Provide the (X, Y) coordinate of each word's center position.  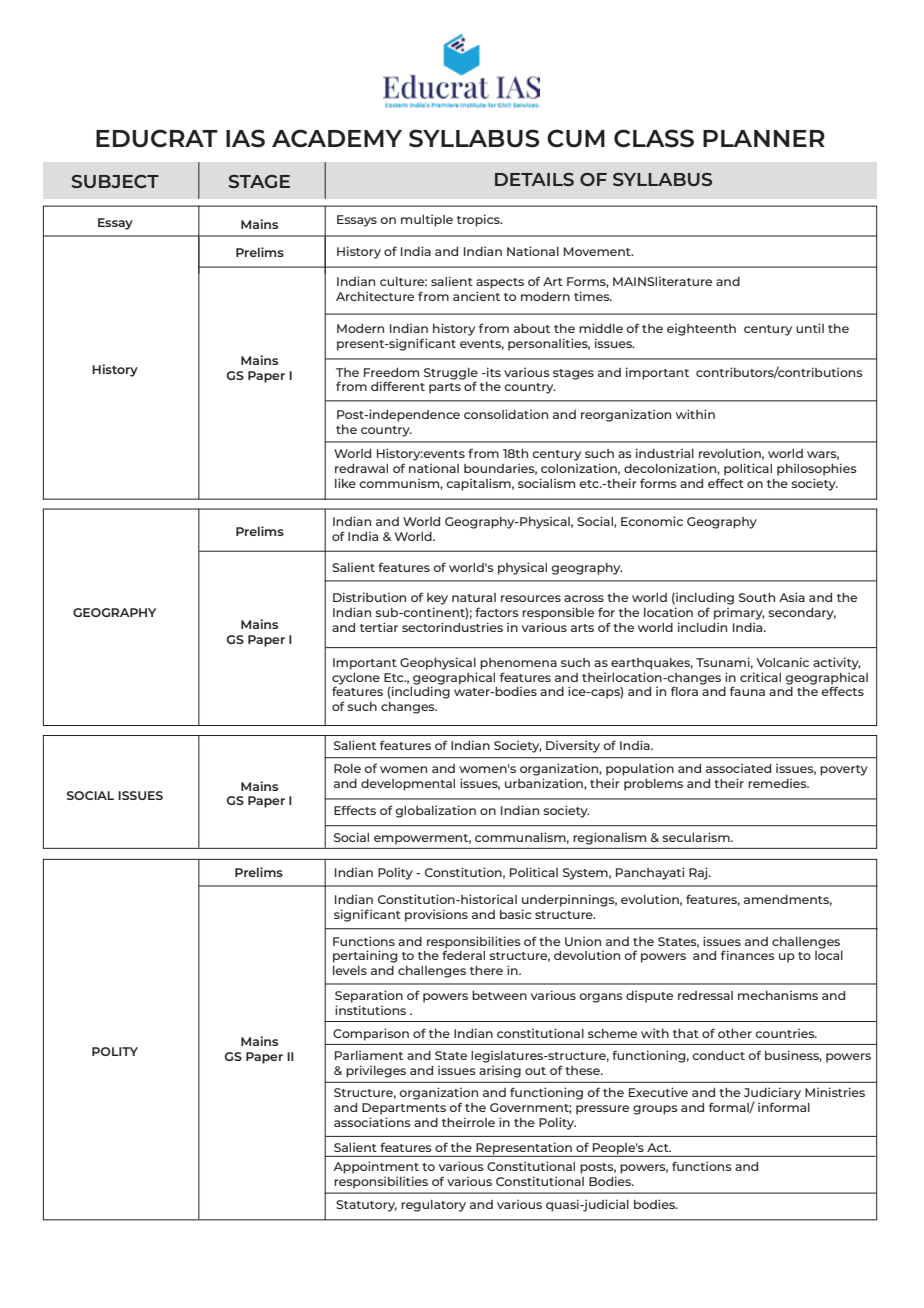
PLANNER (764, 138)
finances (748, 955)
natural (474, 597)
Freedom (391, 372)
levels (350, 970)
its (493, 372)
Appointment (376, 1167)
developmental (408, 785)
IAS (245, 138)
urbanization (545, 784)
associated (738, 768)
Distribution (369, 597)
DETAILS (534, 179)
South (757, 597)
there (486, 970)
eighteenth (701, 329)
